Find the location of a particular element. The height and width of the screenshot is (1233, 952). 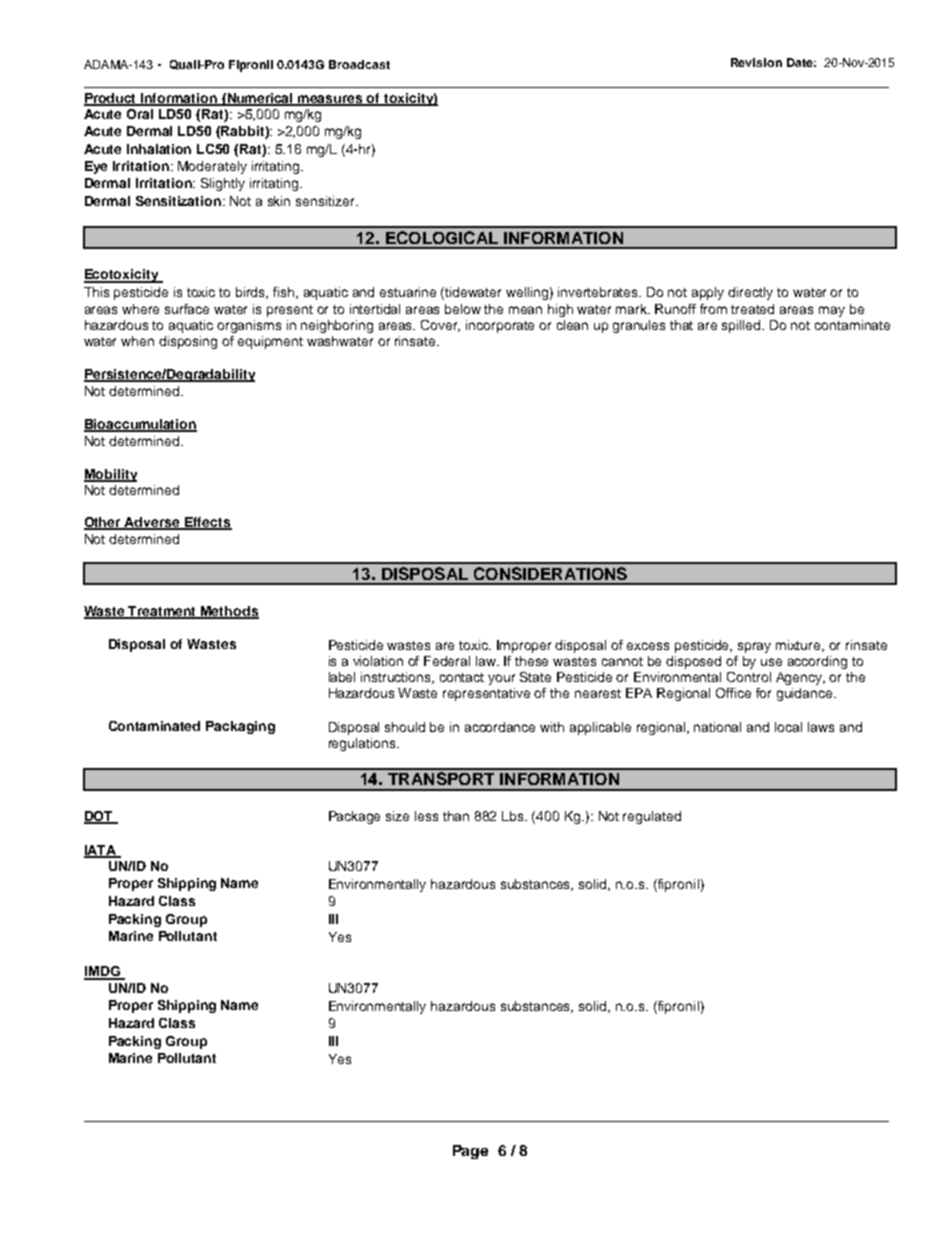

than is located at coordinates (456, 816).
